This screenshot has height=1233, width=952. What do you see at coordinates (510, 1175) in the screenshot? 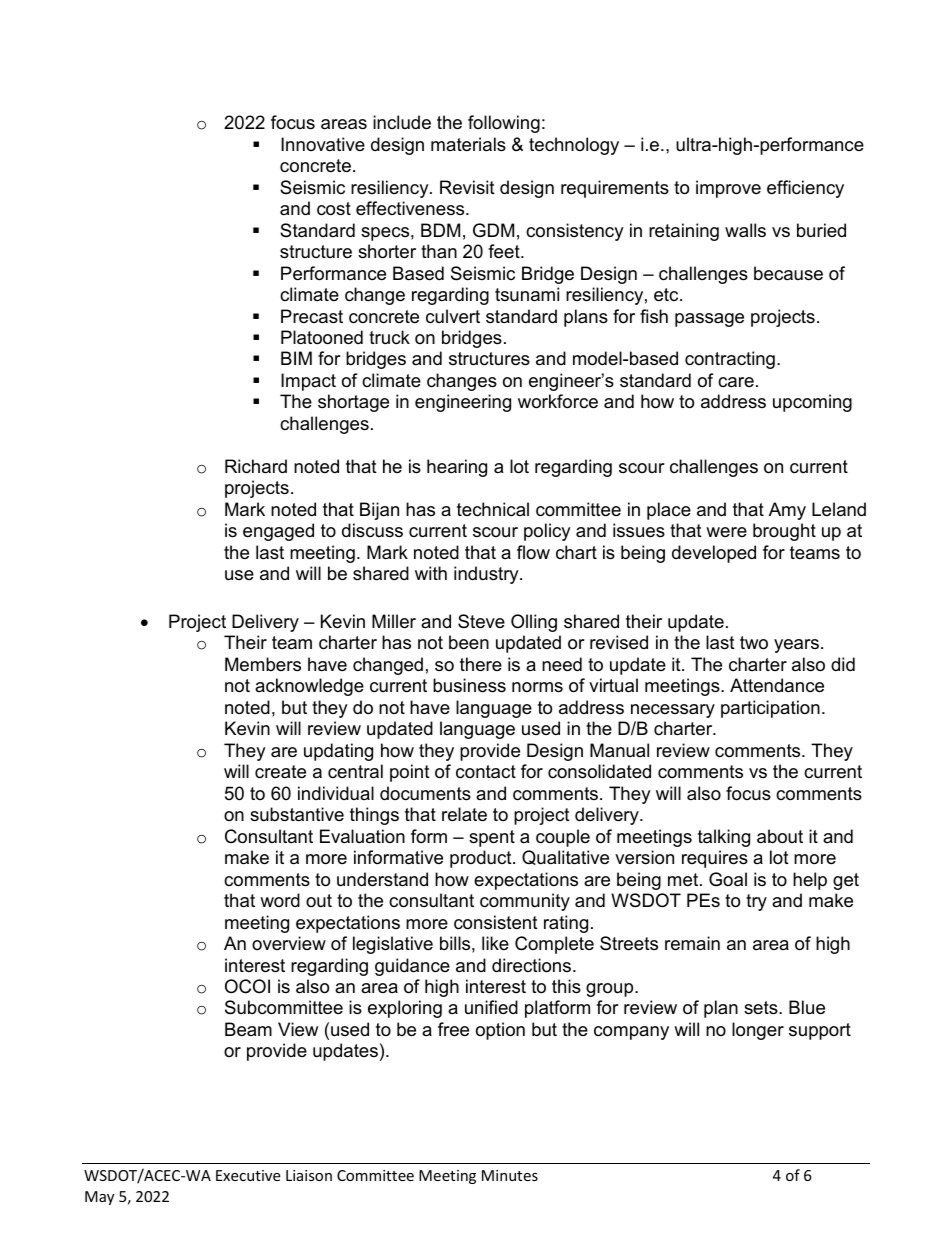
I see `Minutes` at bounding box center [510, 1175].
